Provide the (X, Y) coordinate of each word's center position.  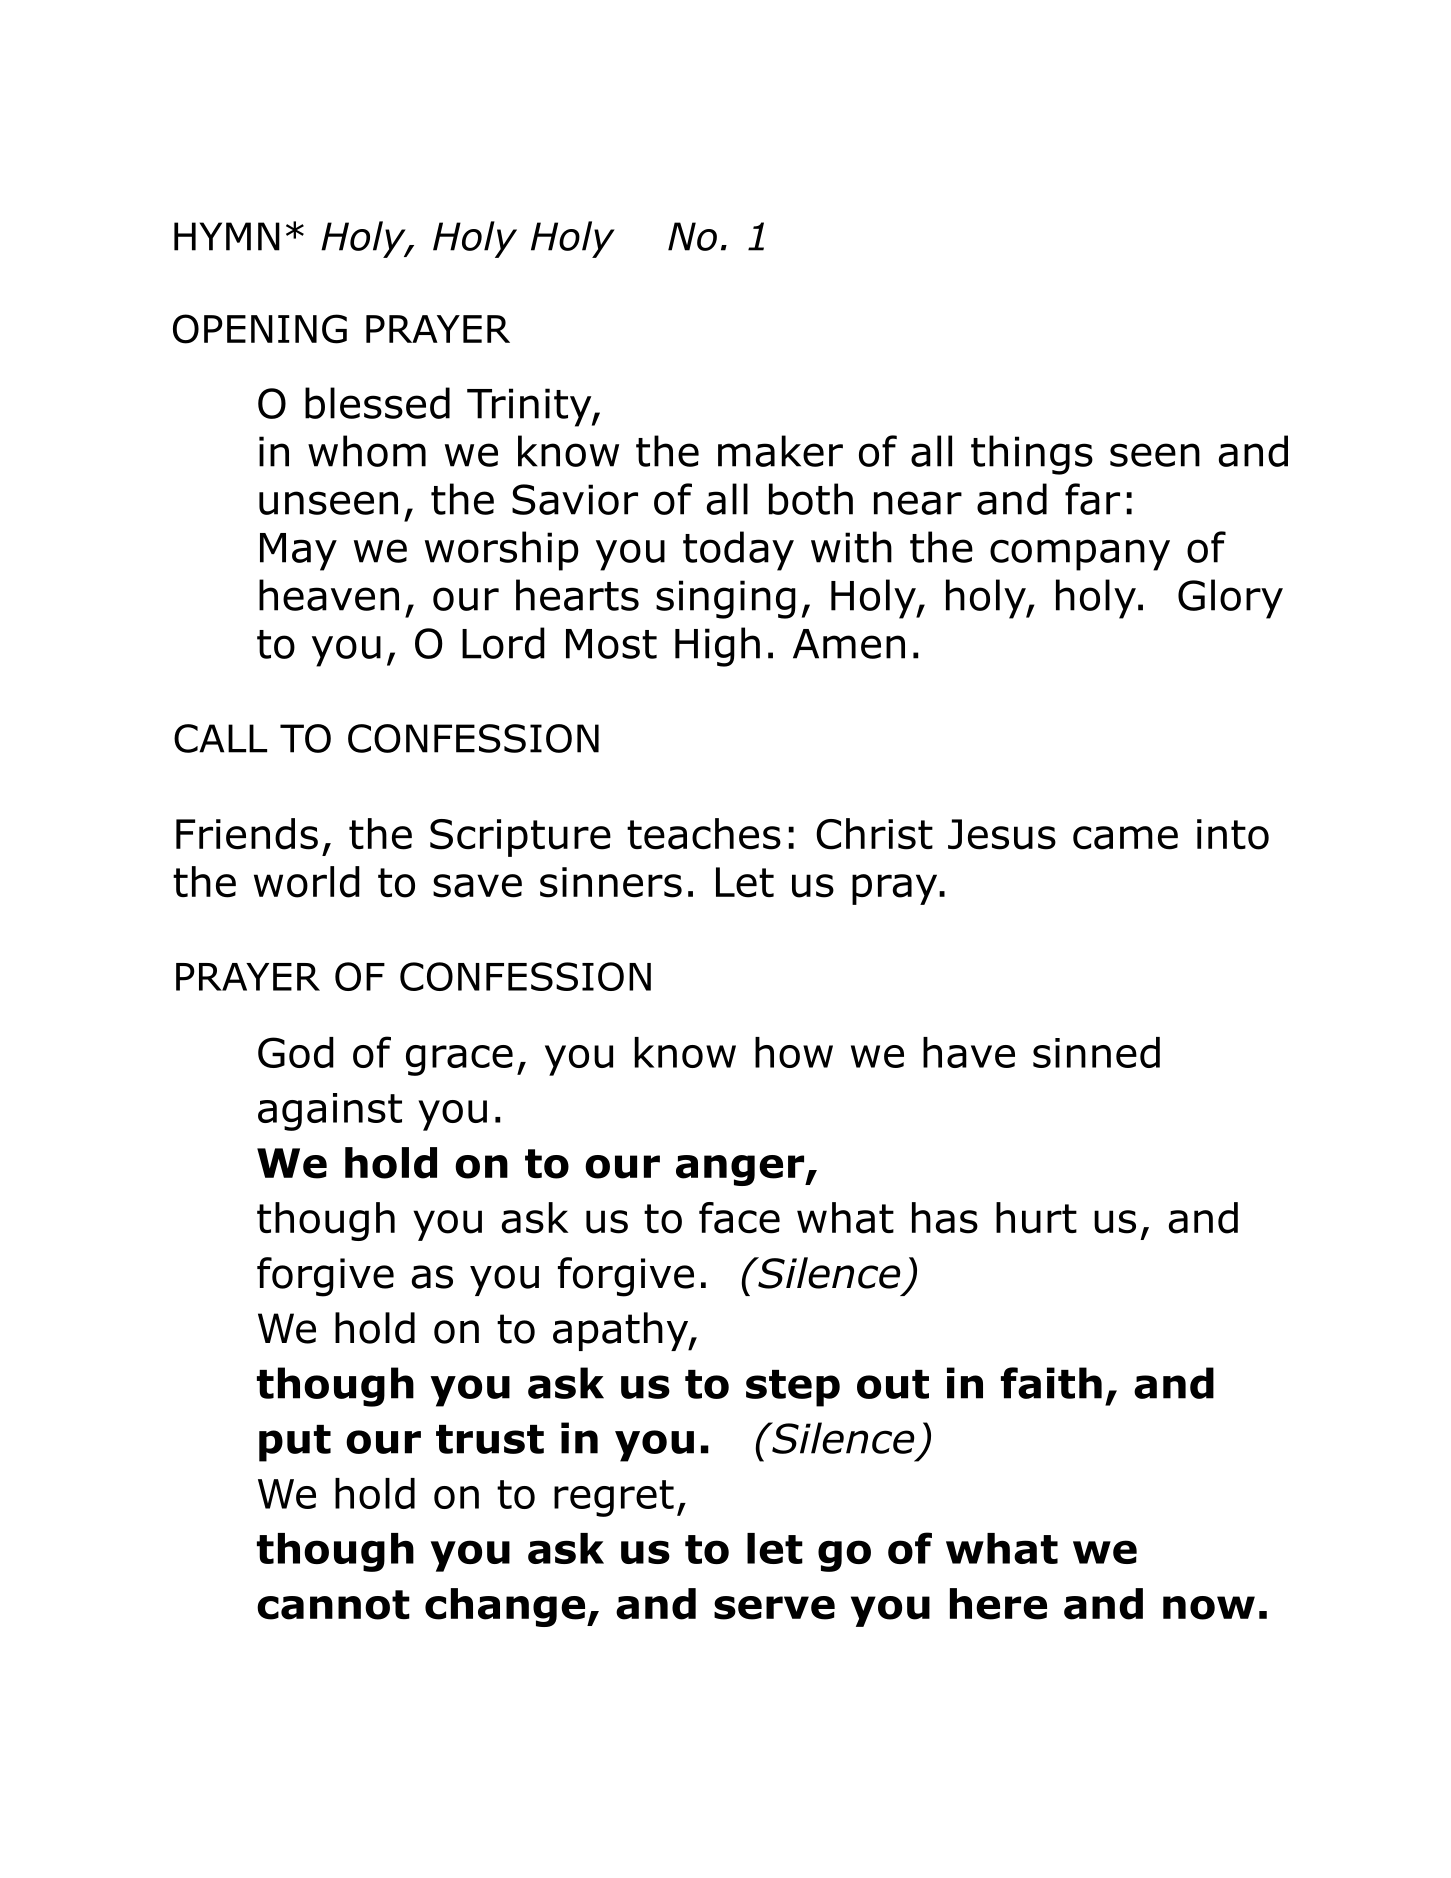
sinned (1096, 1052)
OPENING (260, 329)
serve (774, 1608)
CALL (220, 738)
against (330, 1112)
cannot (333, 1605)
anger (741, 1170)
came (1125, 838)
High (717, 647)
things (1032, 455)
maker (780, 451)
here (998, 1604)
